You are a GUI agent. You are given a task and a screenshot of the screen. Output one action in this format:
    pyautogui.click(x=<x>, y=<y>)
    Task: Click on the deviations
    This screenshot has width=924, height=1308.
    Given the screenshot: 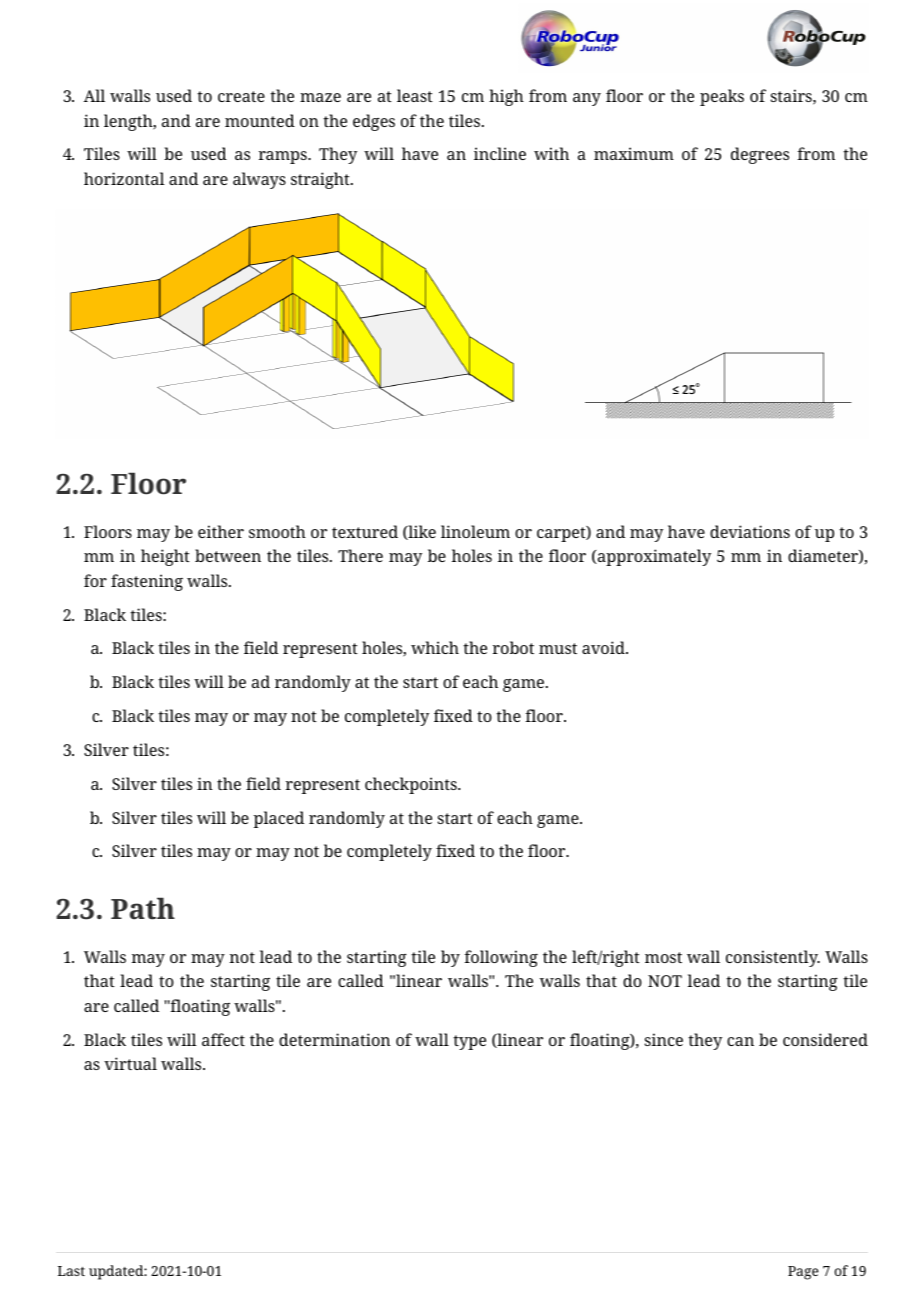 What is the action you would take?
    pyautogui.click(x=750, y=531)
